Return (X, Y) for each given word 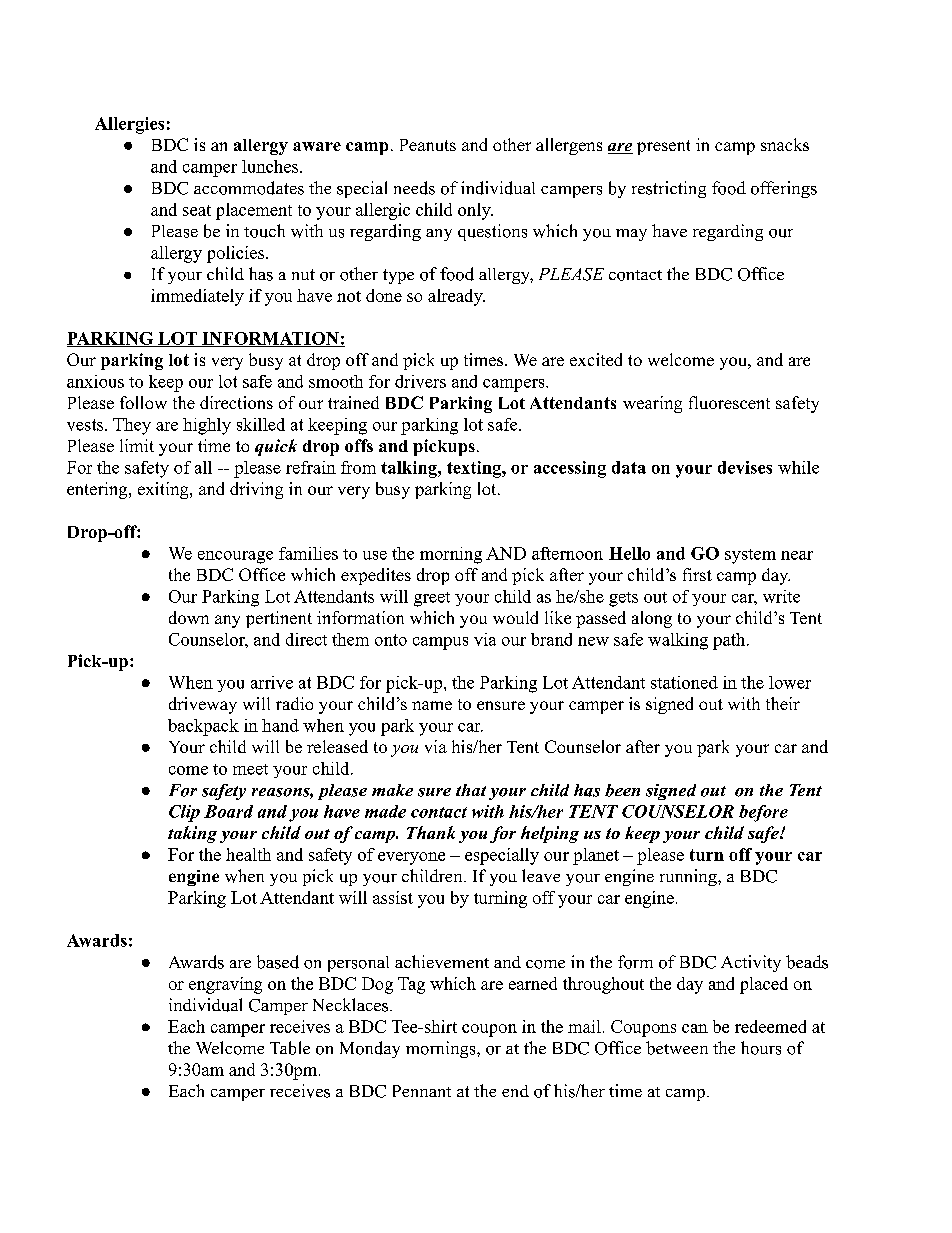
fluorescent (729, 402)
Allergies (129, 125)
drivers (420, 381)
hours (761, 1048)
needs (414, 188)
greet (432, 599)
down (189, 617)
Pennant (422, 1091)
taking (192, 834)
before (763, 813)
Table (290, 1048)
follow (143, 402)
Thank (431, 832)
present (663, 147)
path (729, 641)
